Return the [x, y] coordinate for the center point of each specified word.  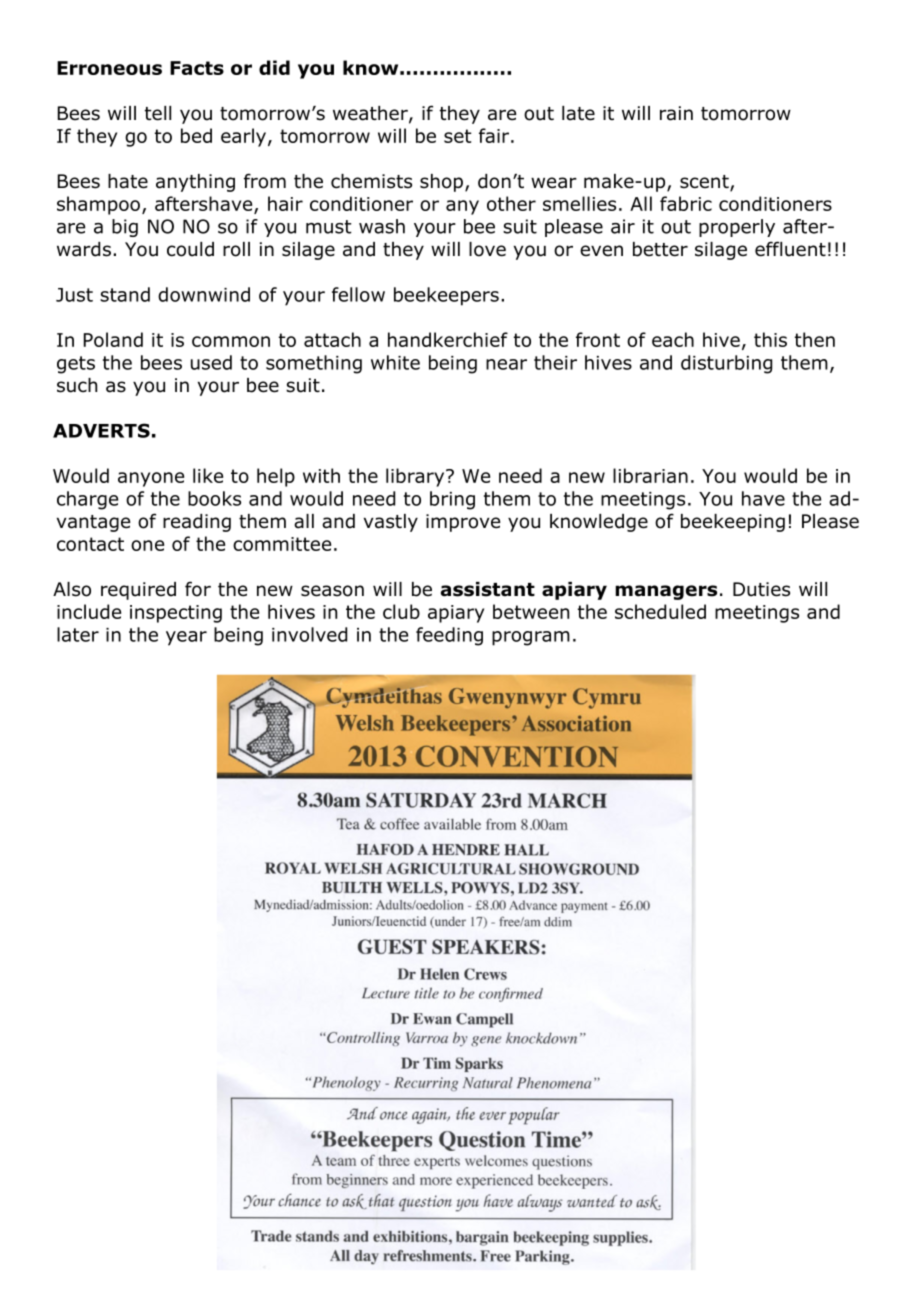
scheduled [660, 611]
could [190, 249]
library [416, 477]
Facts [197, 68]
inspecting [176, 614]
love [487, 249]
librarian [650, 475]
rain [676, 113]
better [660, 249]
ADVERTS [101, 430]
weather [371, 114]
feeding [449, 636]
